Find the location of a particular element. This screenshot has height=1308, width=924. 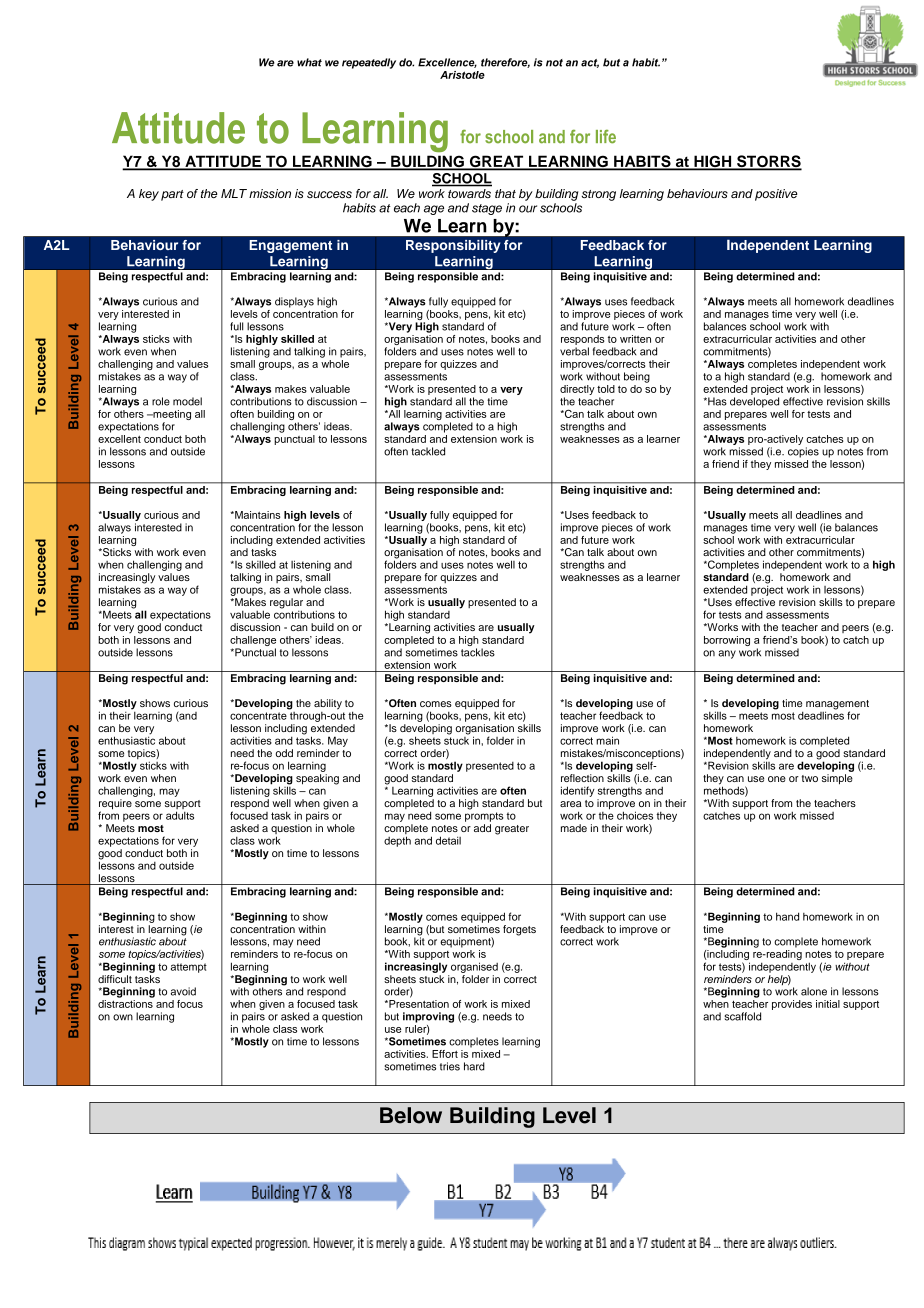

positive is located at coordinates (776, 195).
